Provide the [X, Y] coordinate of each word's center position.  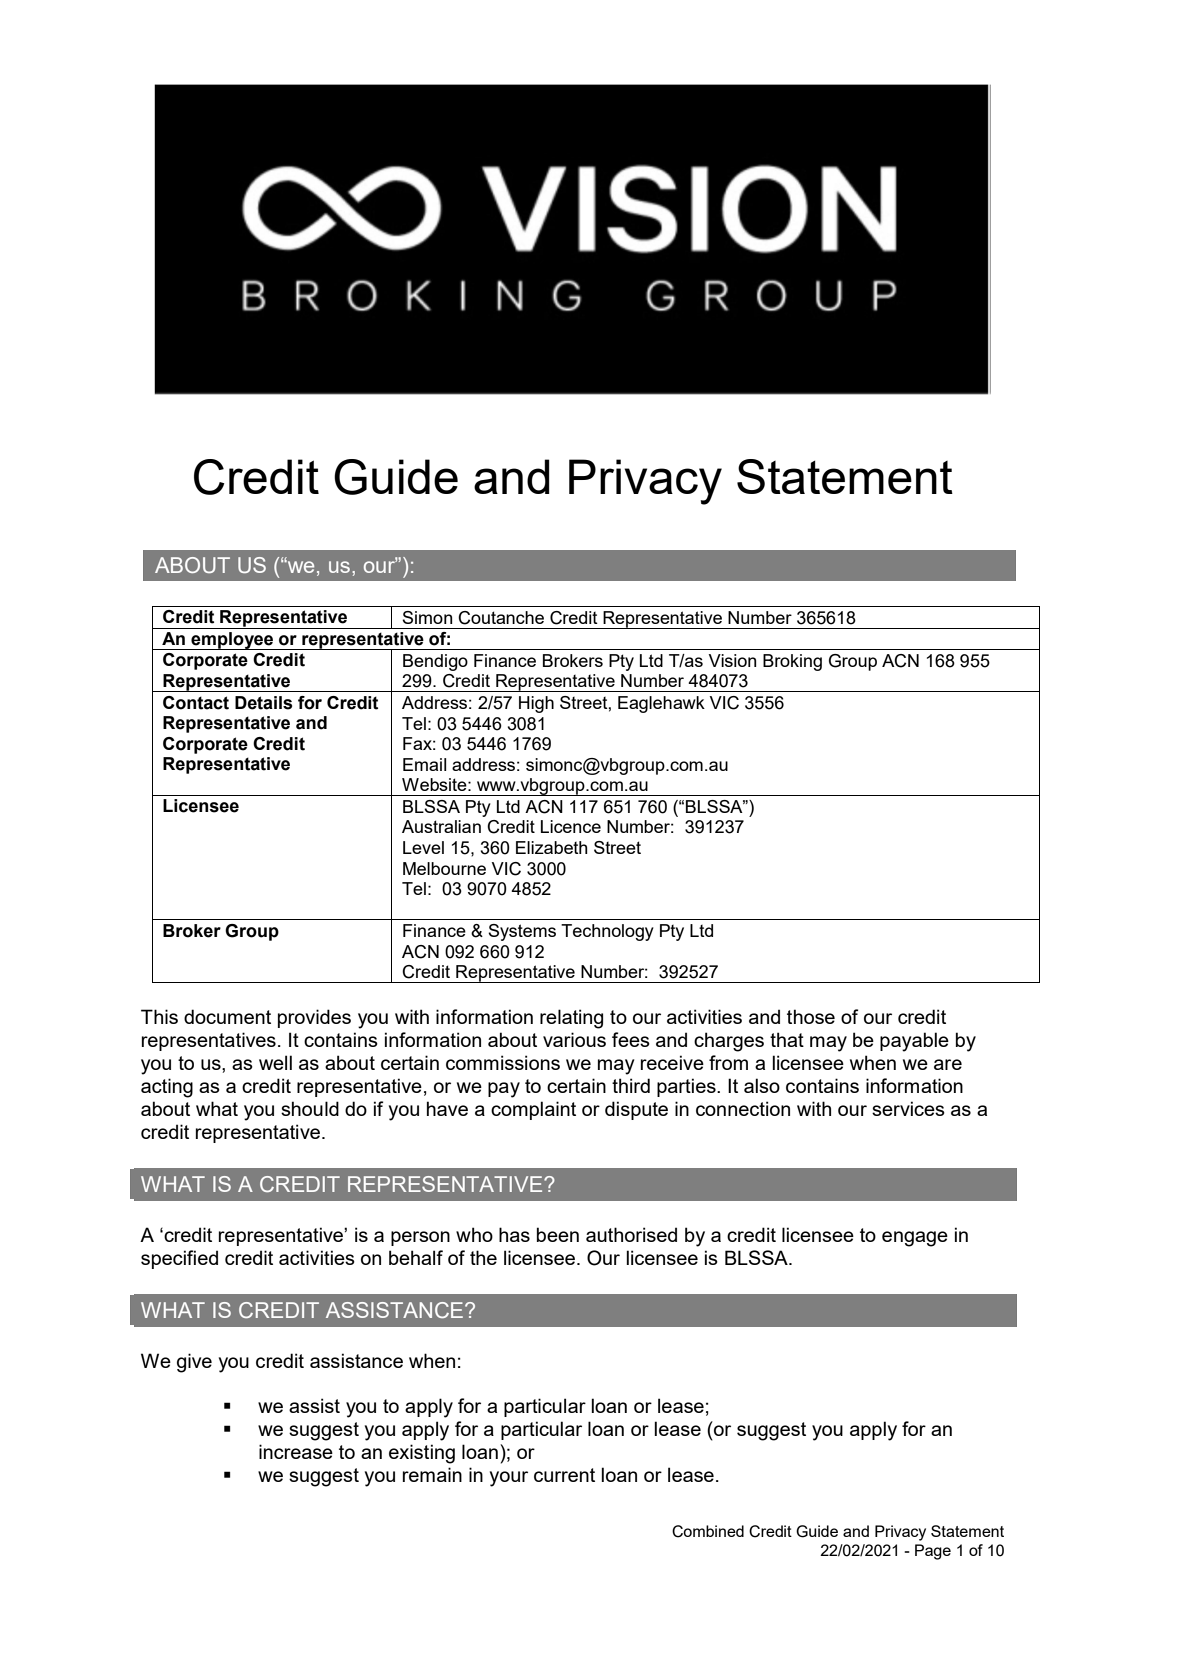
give [194, 1363]
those [811, 1016]
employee [232, 641]
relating [571, 1019]
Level [423, 847]
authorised [631, 1234]
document [227, 1016]
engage [915, 1239]
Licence [571, 826]
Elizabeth [552, 847]
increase [296, 1451]
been [558, 1234]
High [536, 704]
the [483, 1257]
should [310, 1108]
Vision [732, 660]
